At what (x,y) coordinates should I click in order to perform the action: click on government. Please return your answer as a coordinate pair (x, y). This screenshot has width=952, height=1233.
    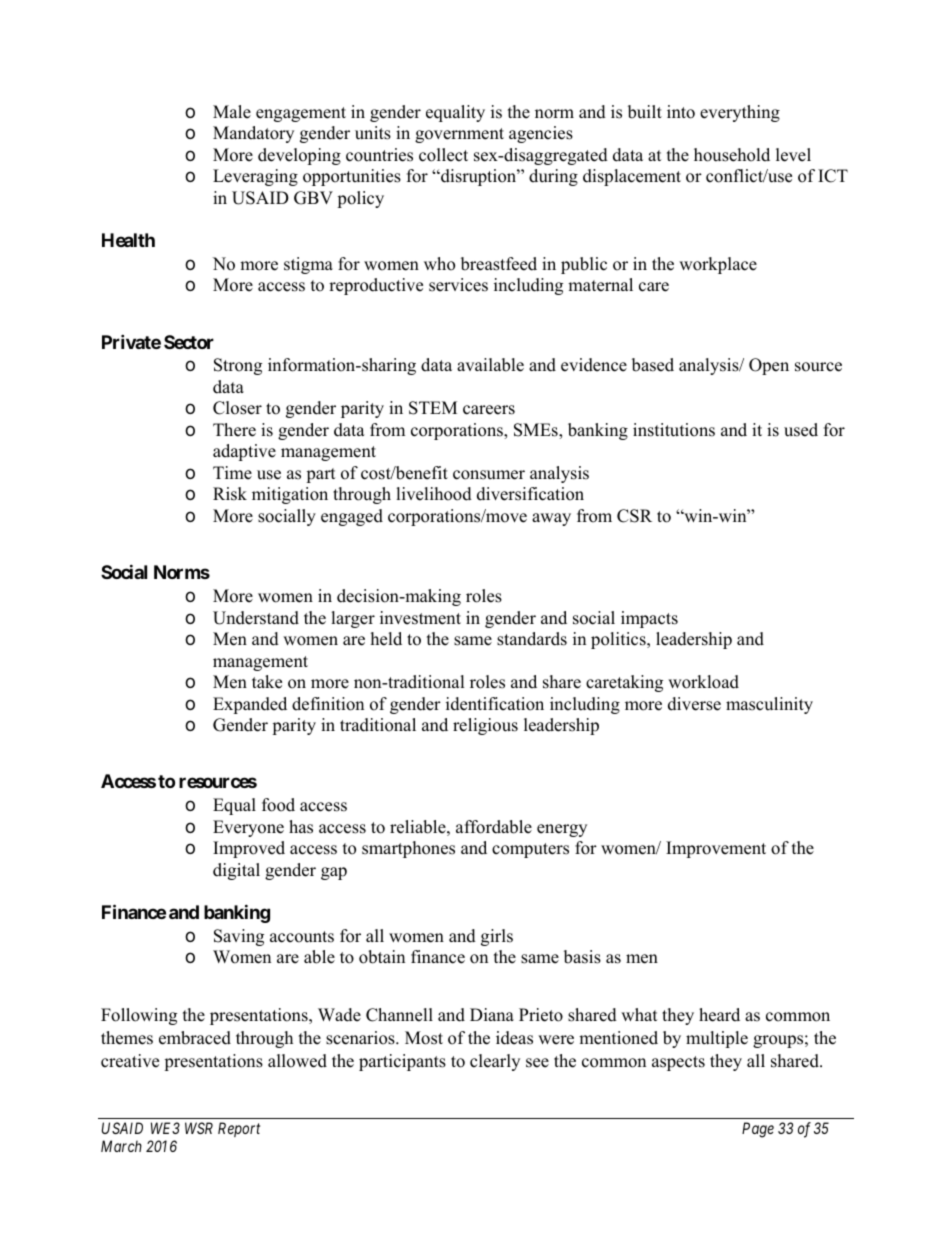
    Looking at the image, I should click on (459, 135).
